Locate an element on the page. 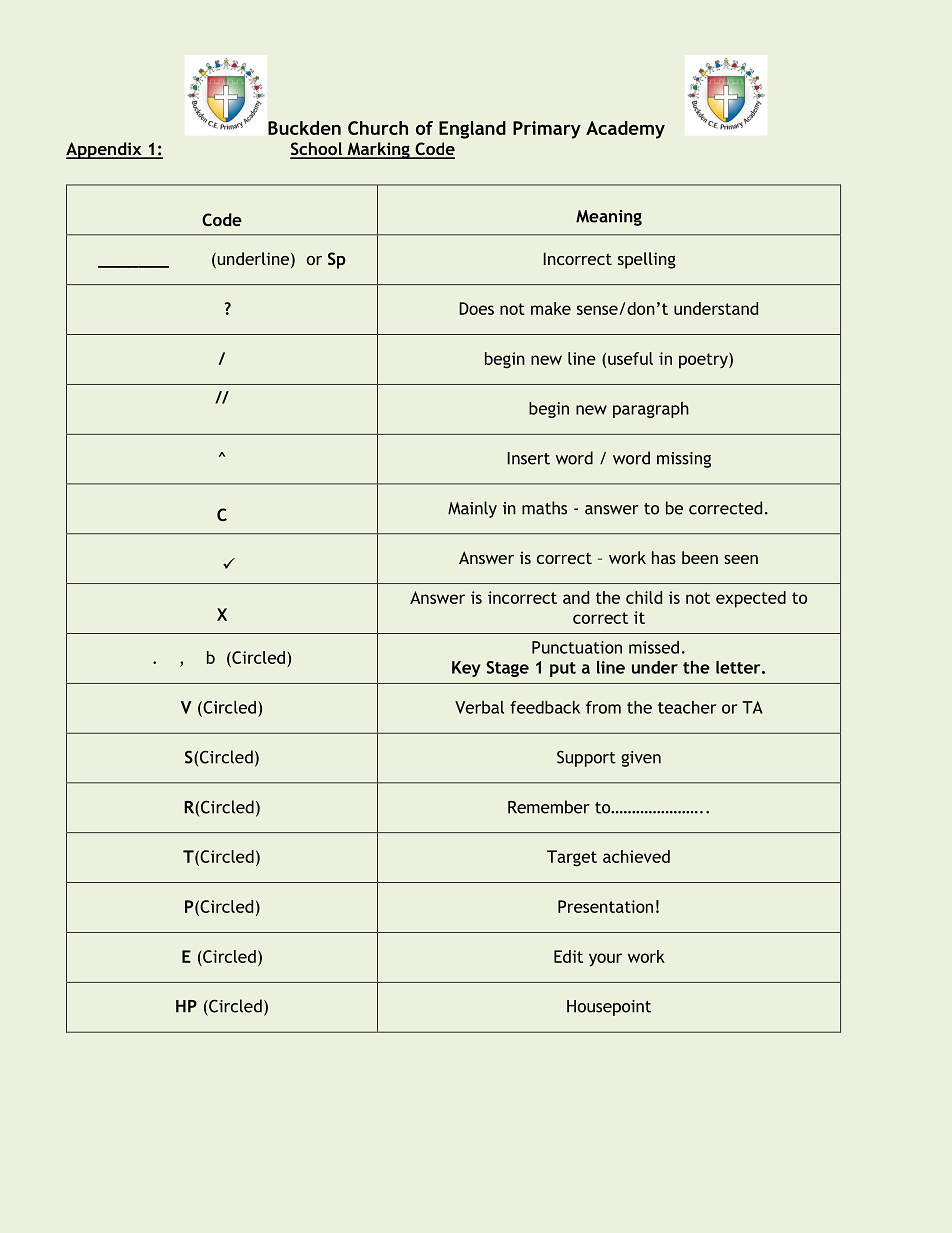 The width and height of the image is (952, 1233). maths is located at coordinates (544, 508).
